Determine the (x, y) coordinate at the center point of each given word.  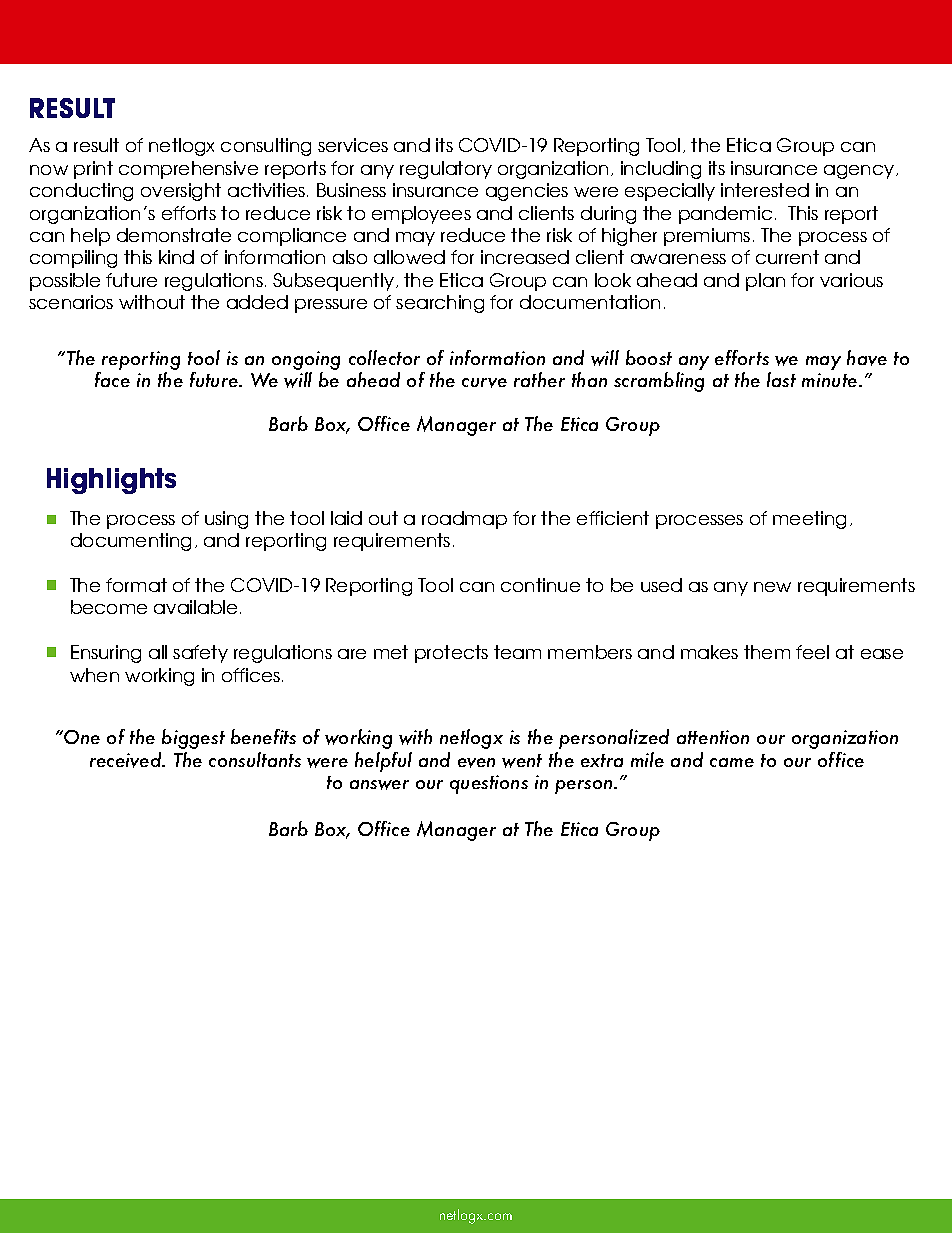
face (112, 379)
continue (540, 585)
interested (765, 190)
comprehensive (188, 170)
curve (484, 383)
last (781, 379)
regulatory (446, 170)
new (772, 587)
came (732, 762)
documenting (131, 542)
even (476, 763)
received (127, 760)
